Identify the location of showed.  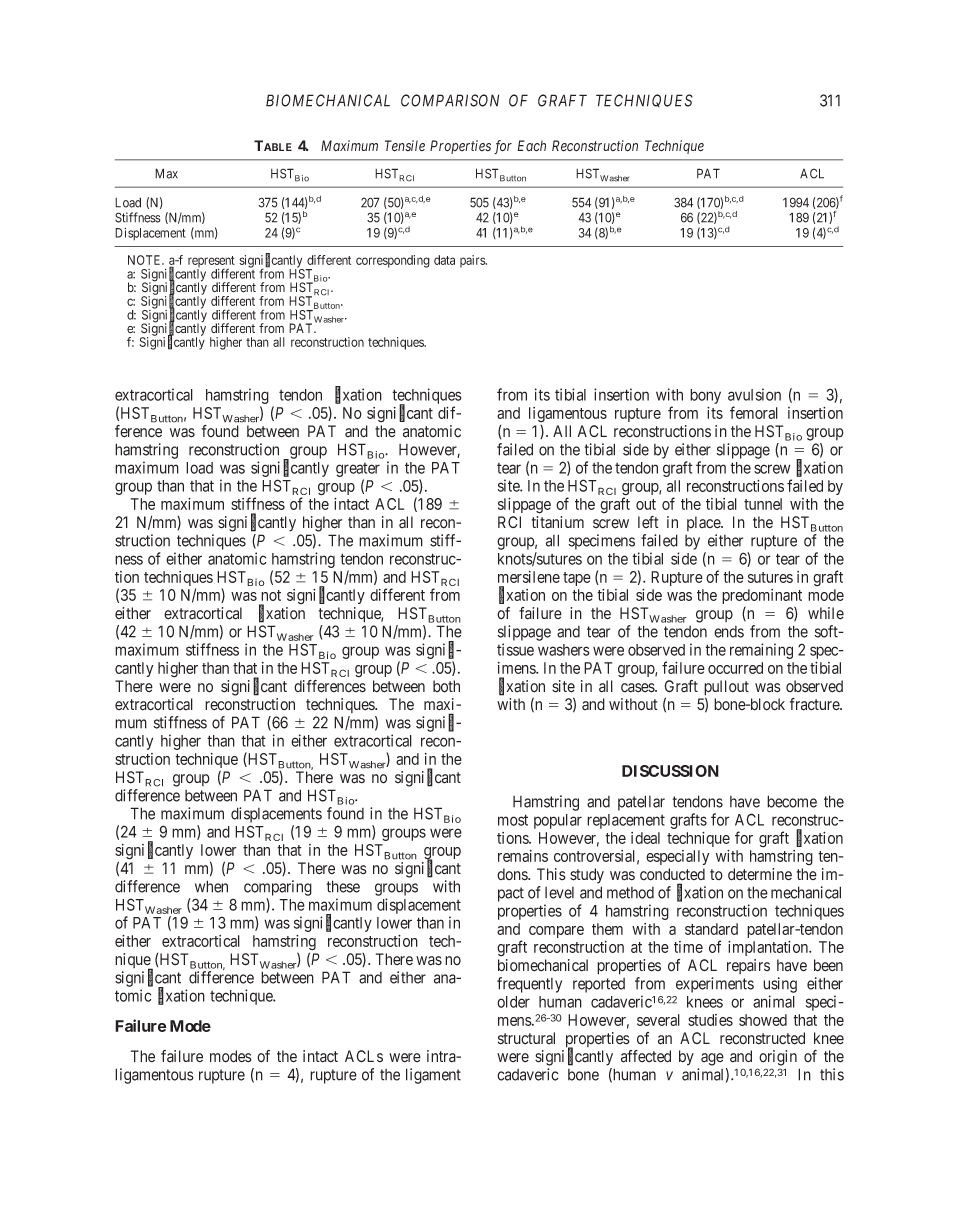
(763, 1020).
